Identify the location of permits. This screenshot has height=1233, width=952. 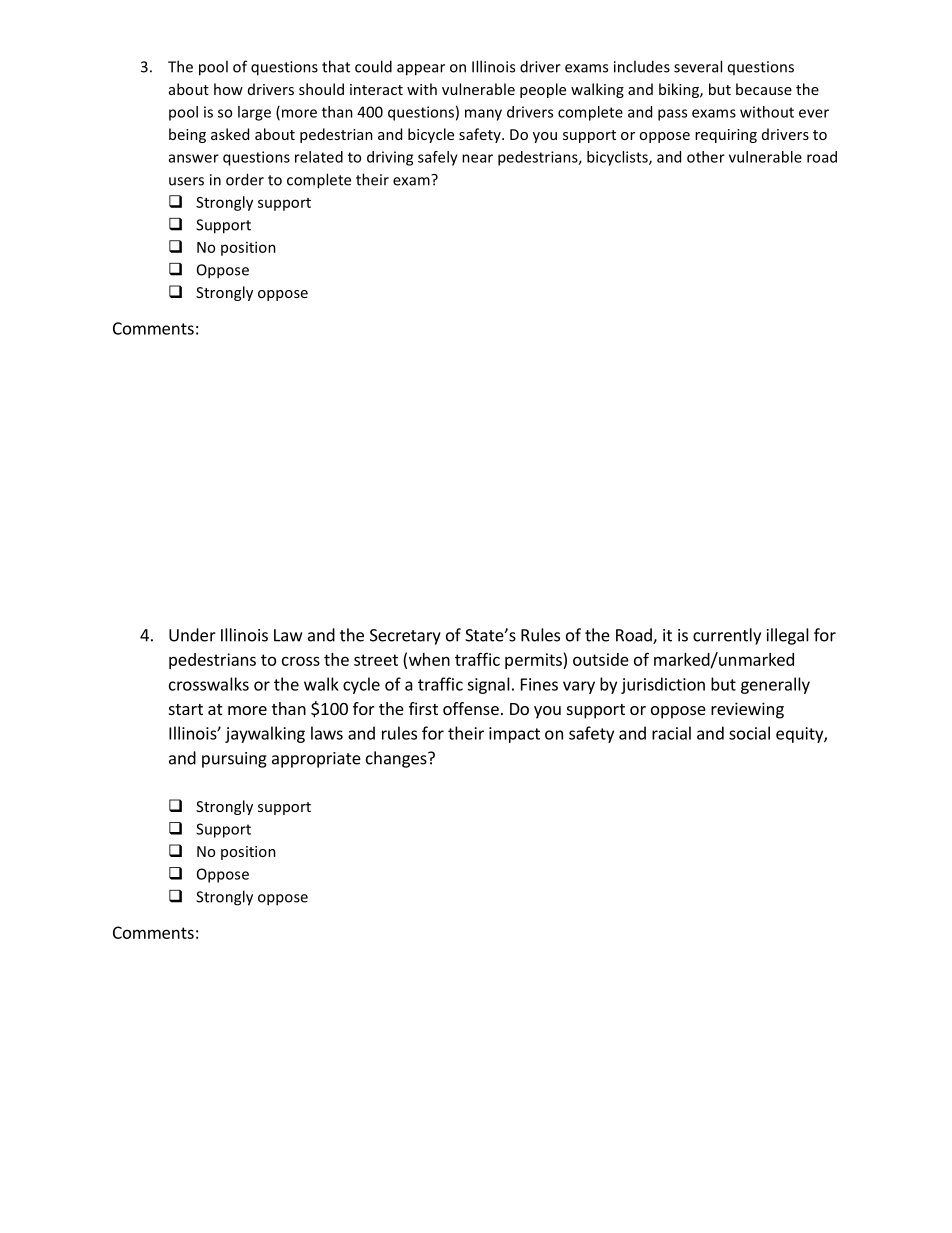
(534, 661).
